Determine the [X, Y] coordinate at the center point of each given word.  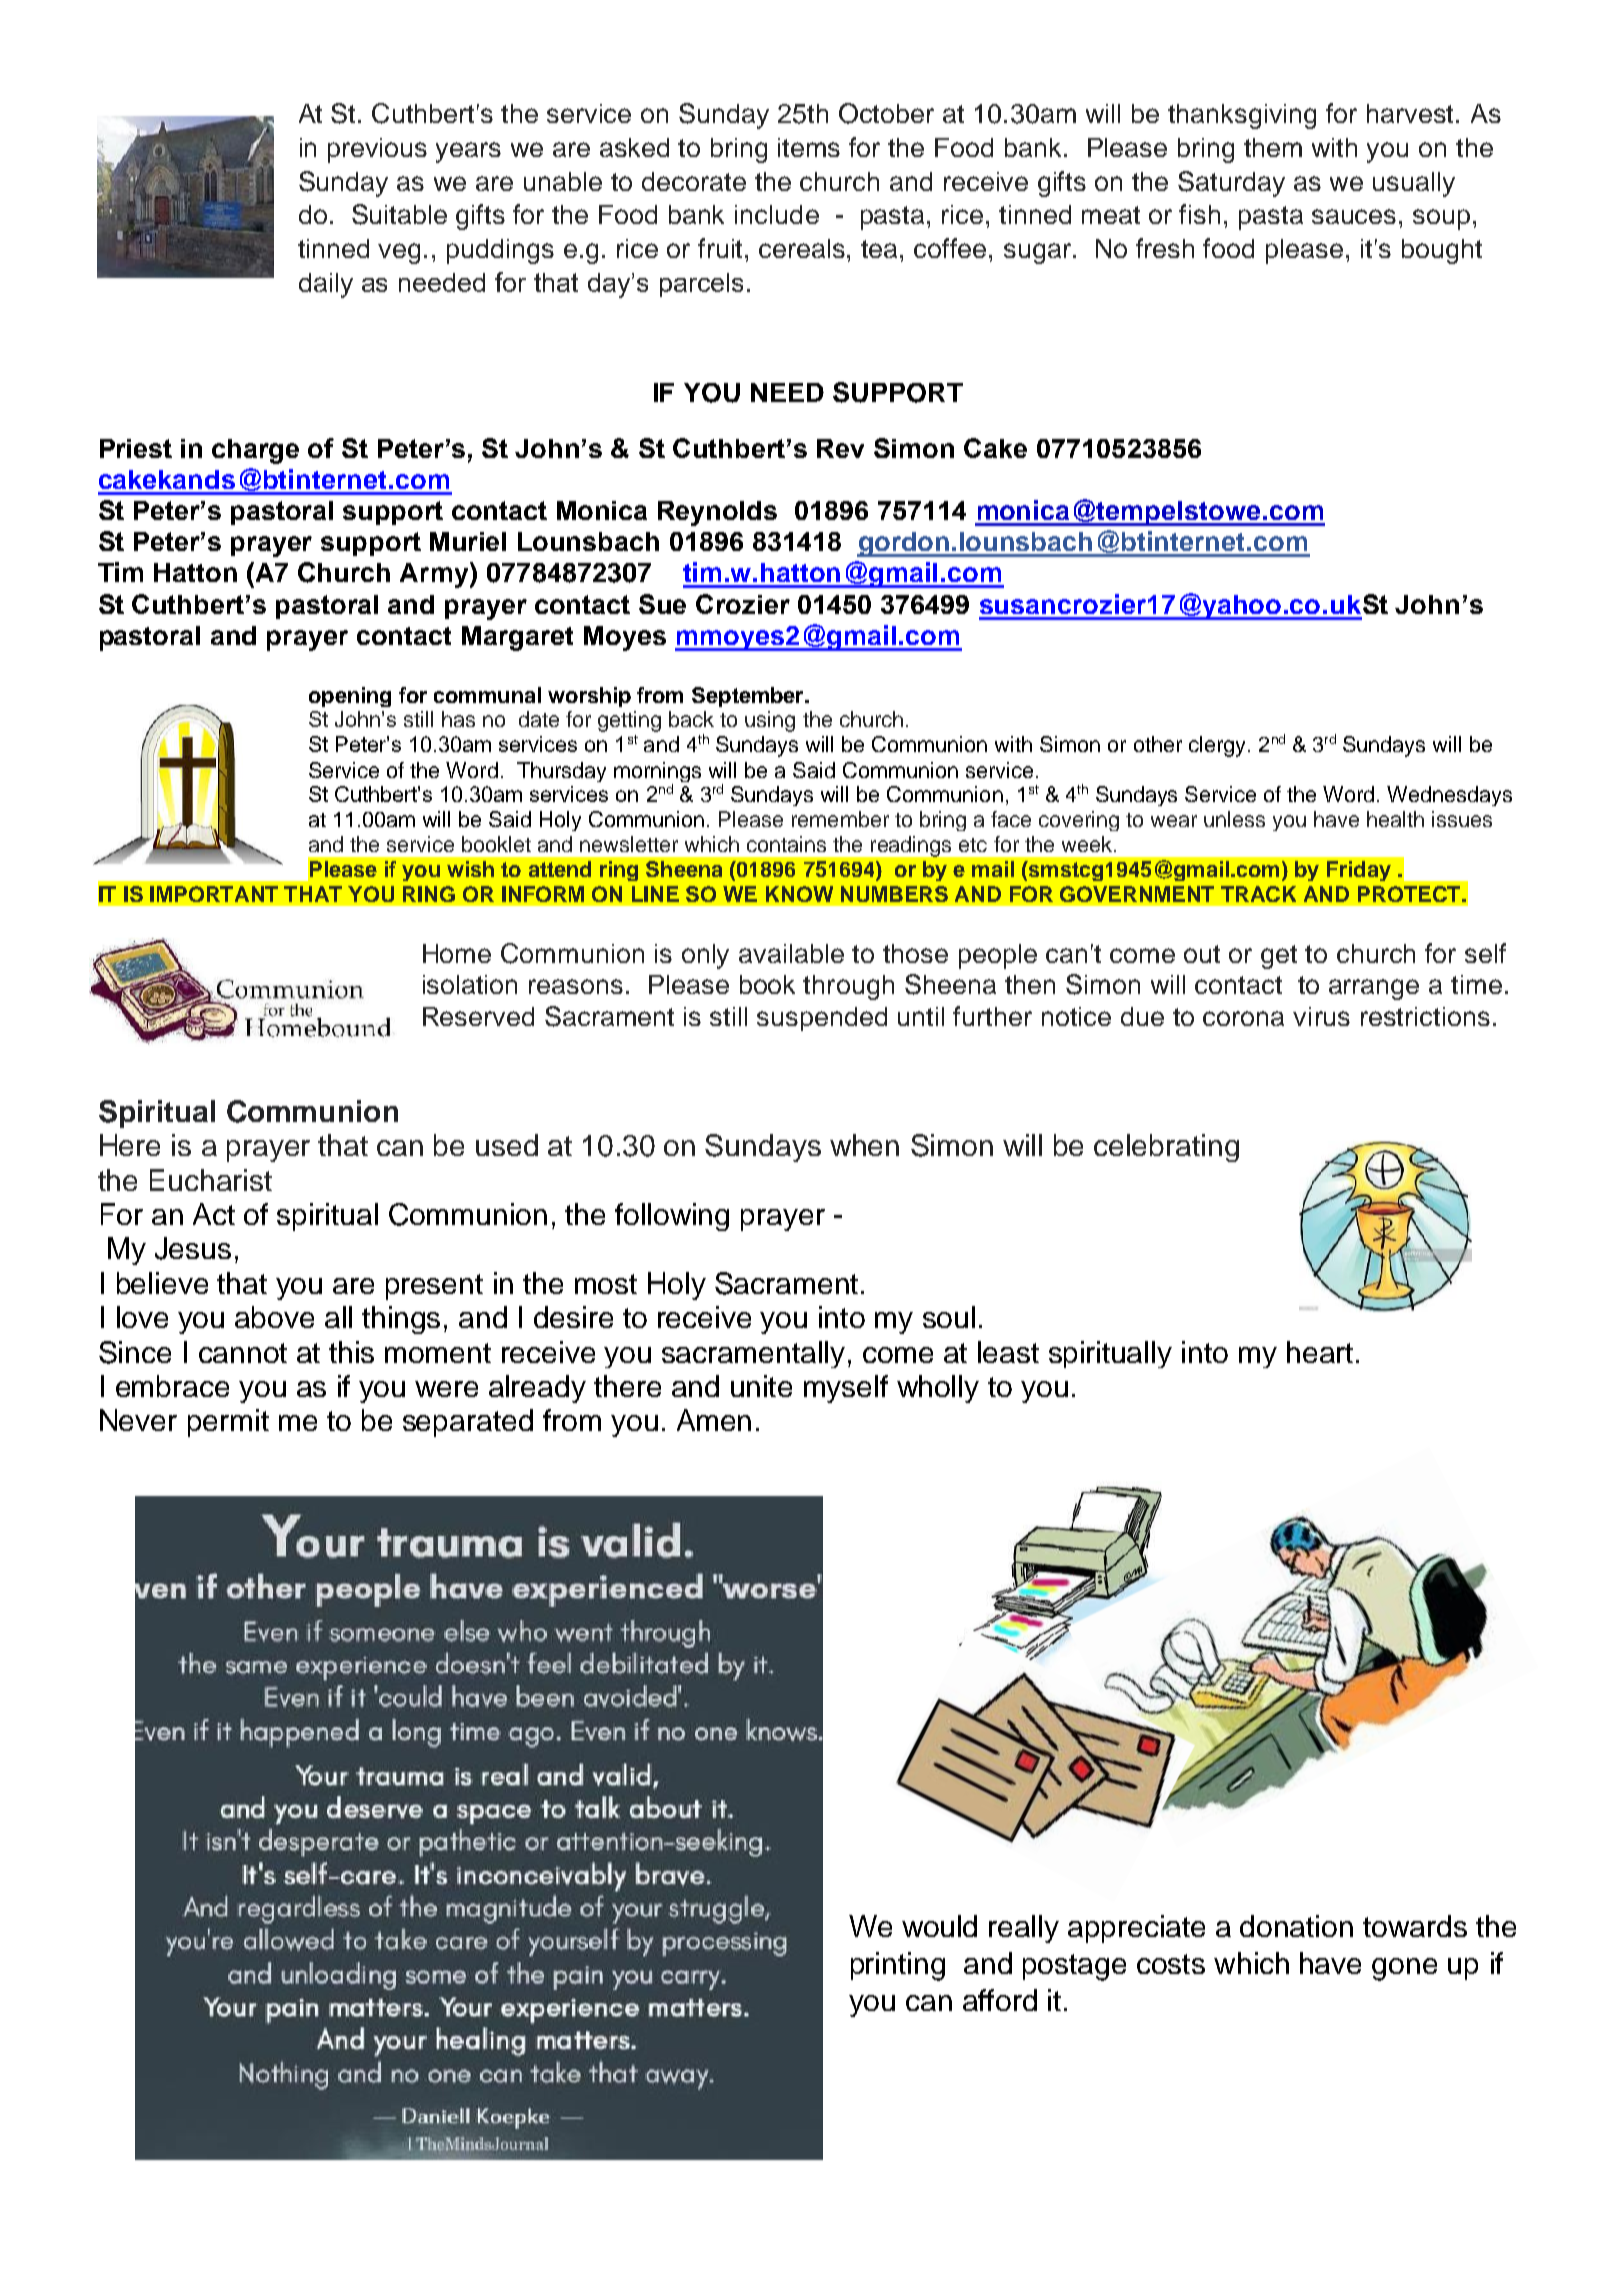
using [770, 721]
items [809, 147]
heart [1320, 1352]
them [1273, 147]
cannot [243, 1353]
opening [350, 697]
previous [377, 150]
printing [898, 1966]
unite [761, 1386]
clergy [1217, 746]
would [939, 1926]
